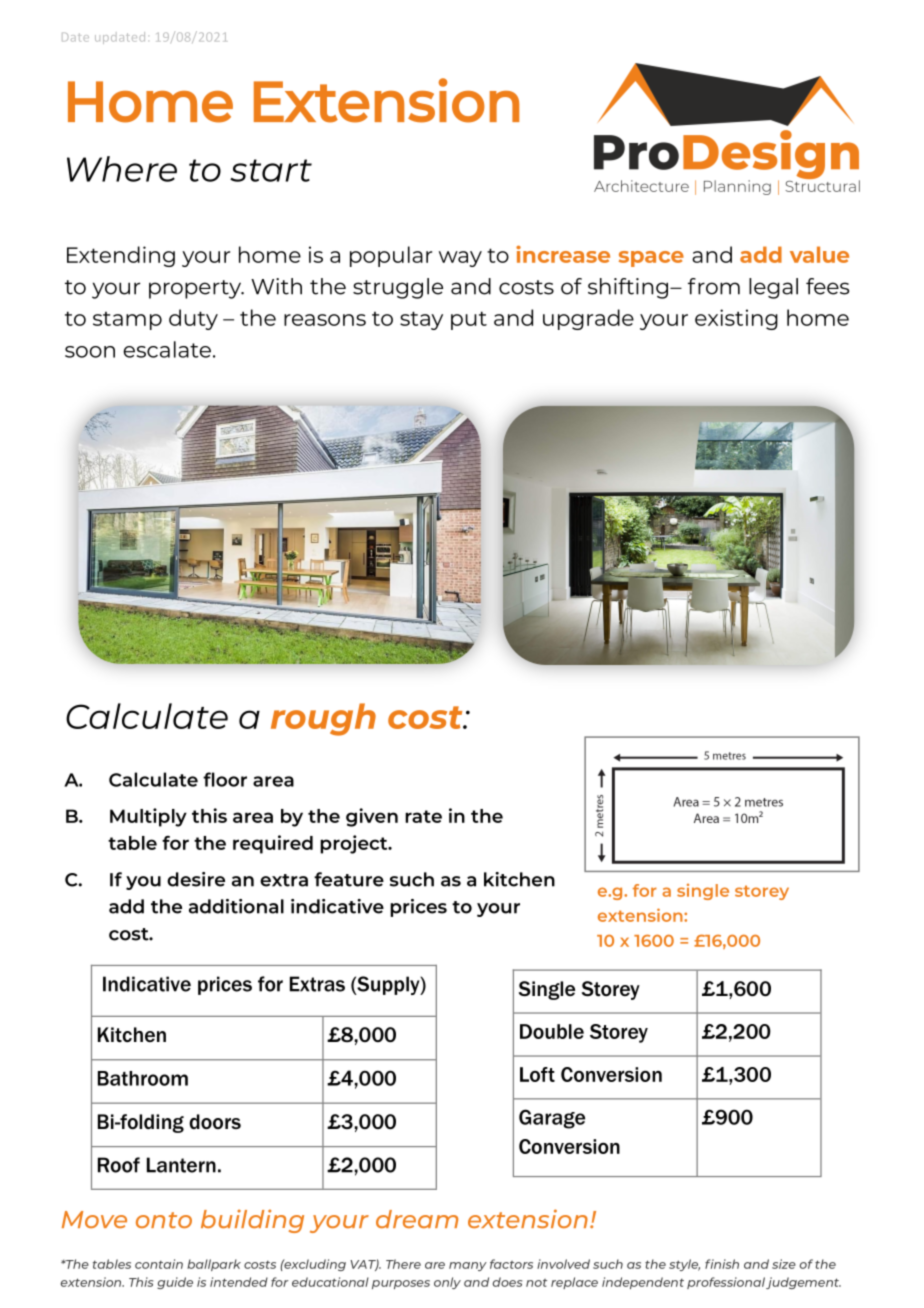 The width and height of the screenshot is (924, 1308). What do you see at coordinates (423, 816) in the screenshot?
I see `rate` at bounding box center [423, 816].
